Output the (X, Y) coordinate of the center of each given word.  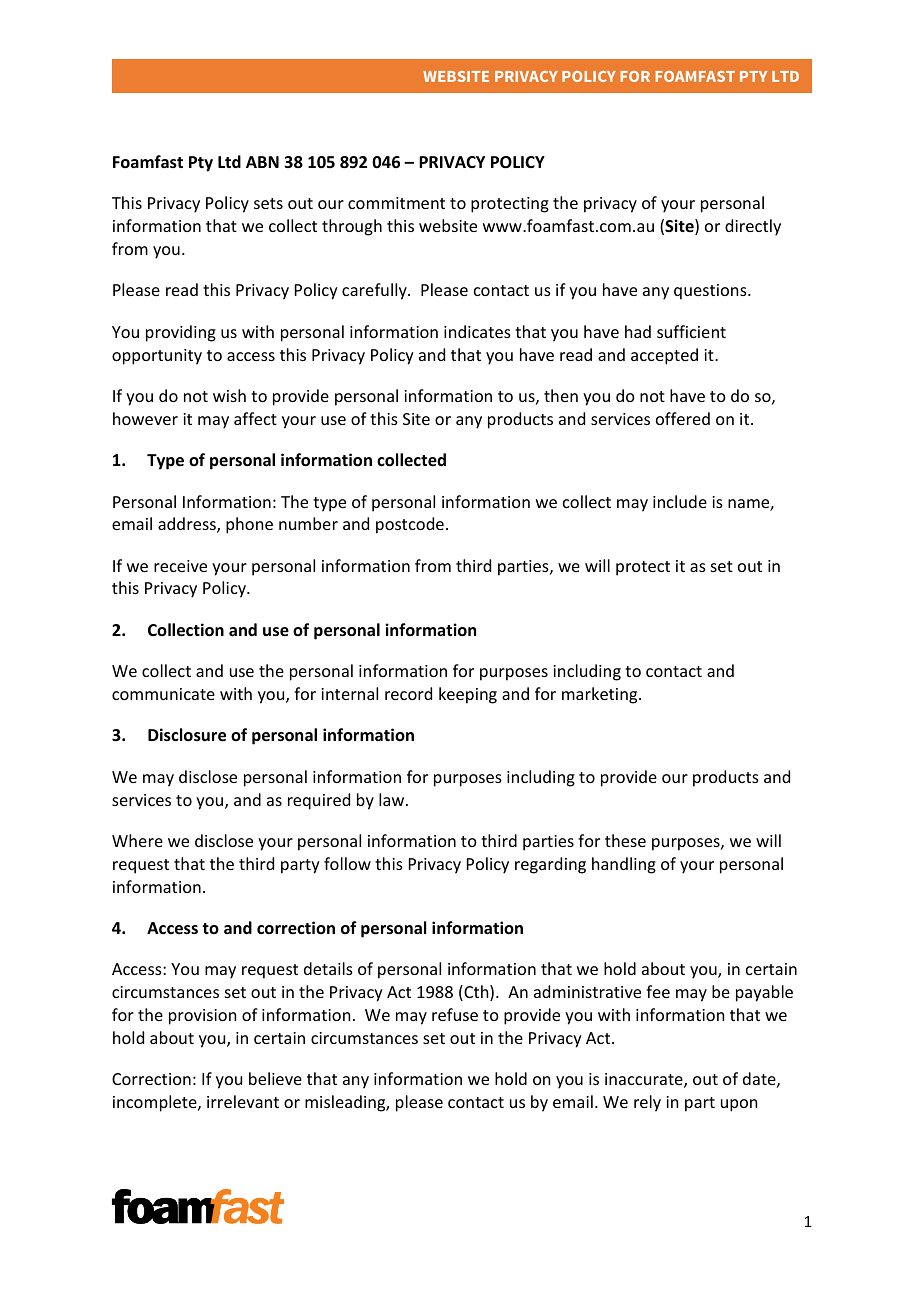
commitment (396, 203)
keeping (468, 695)
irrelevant (243, 1101)
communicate (163, 694)
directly (753, 227)
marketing (601, 695)
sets (268, 203)
